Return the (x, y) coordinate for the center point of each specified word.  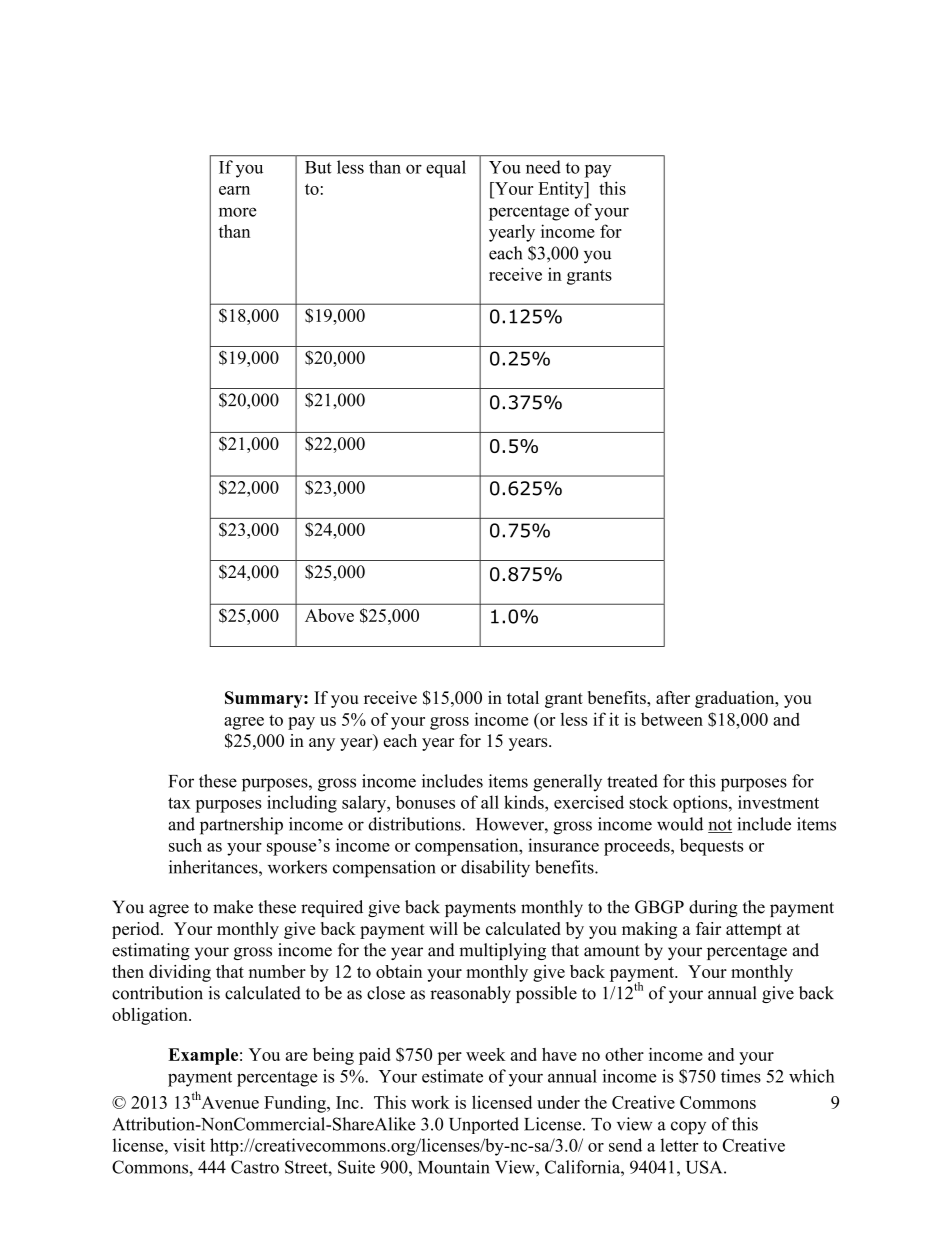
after (673, 697)
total (523, 697)
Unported (484, 1125)
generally (567, 783)
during (713, 908)
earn (234, 190)
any (322, 744)
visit (189, 1145)
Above (329, 615)
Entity (562, 190)
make (233, 907)
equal (446, 169)
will (443, 928)
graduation (736, 699)
